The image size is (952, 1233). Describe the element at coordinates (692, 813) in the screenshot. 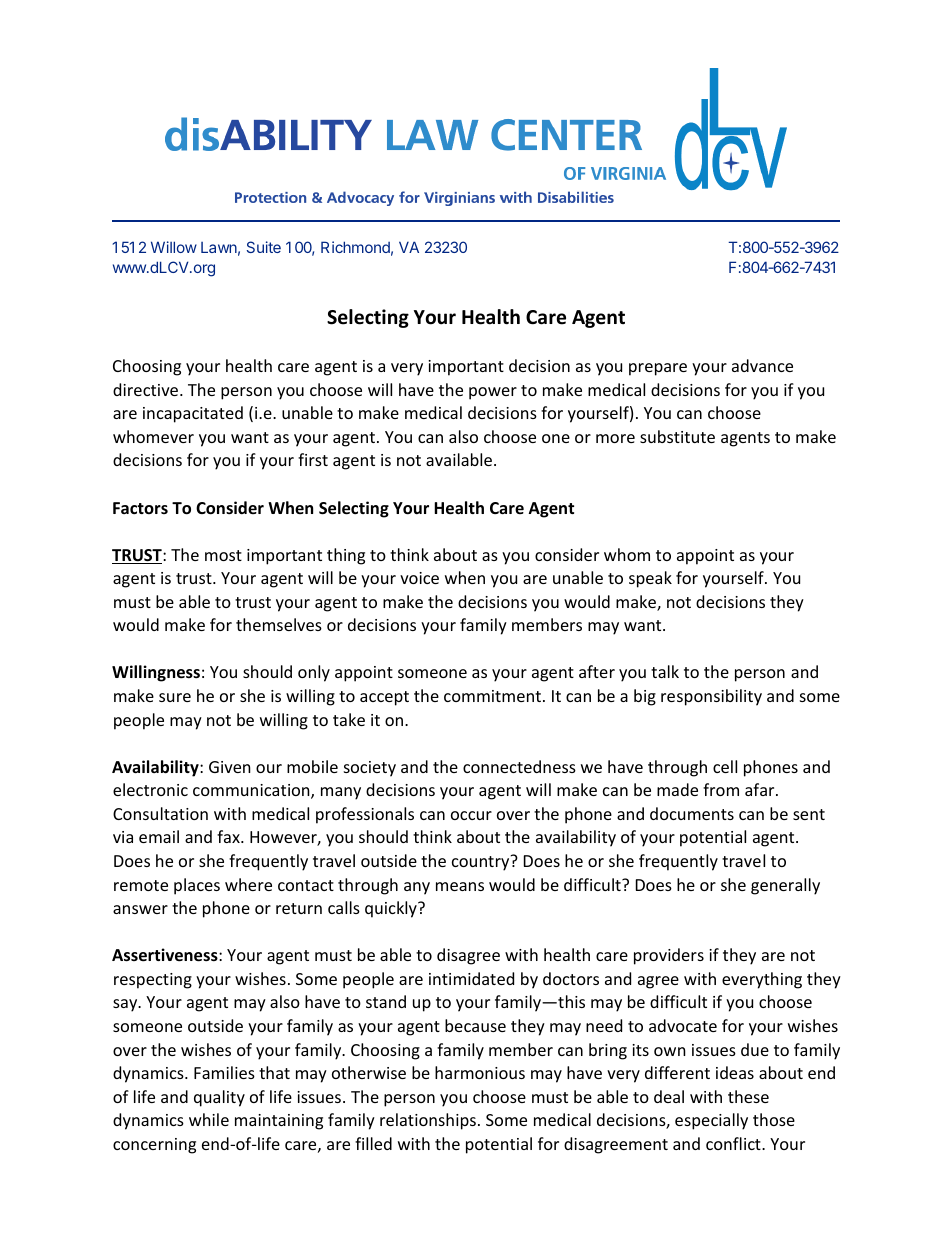

I see `documents` at that location.
